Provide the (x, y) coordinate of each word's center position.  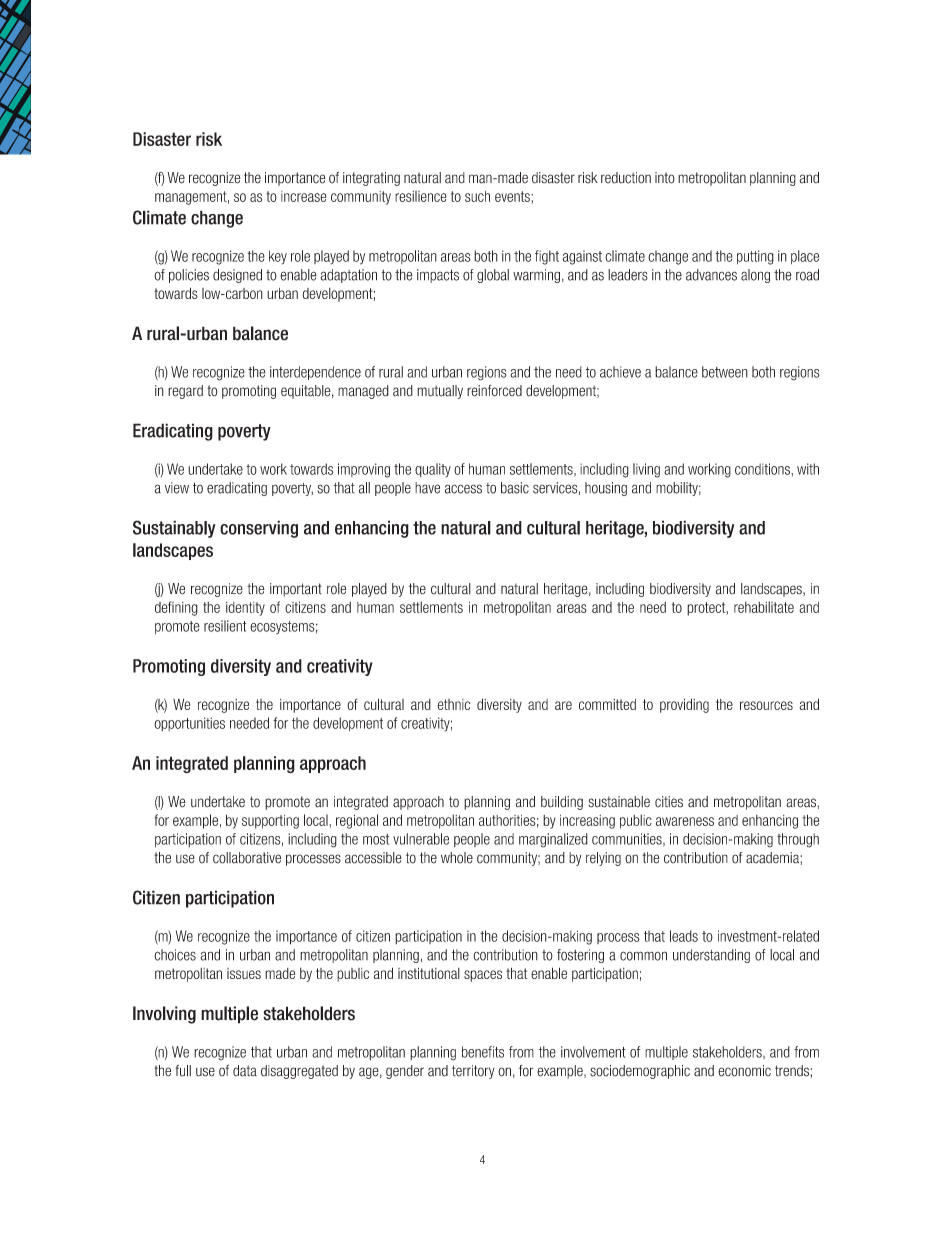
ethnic (453, 704)
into (665, 178)
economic (744, 1071)
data (245, 1071)
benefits (483, 1052)
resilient (225, 626)
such (477, 196)
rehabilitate (764, 607)
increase (304, 196)
